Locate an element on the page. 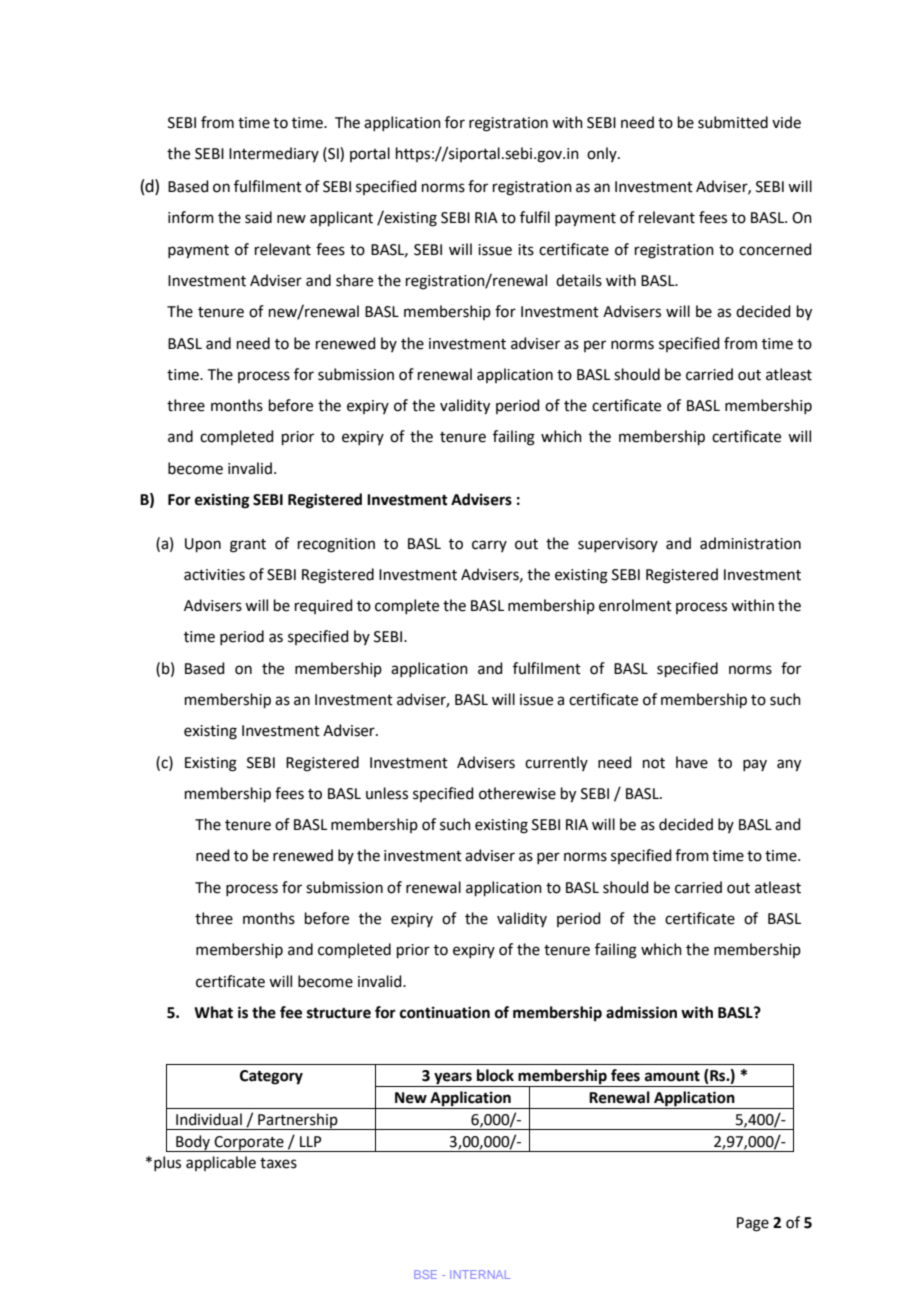 Image resolution: width=924 pixels, height=1308 pixels. submitted is located at coordinates (733, 122).
